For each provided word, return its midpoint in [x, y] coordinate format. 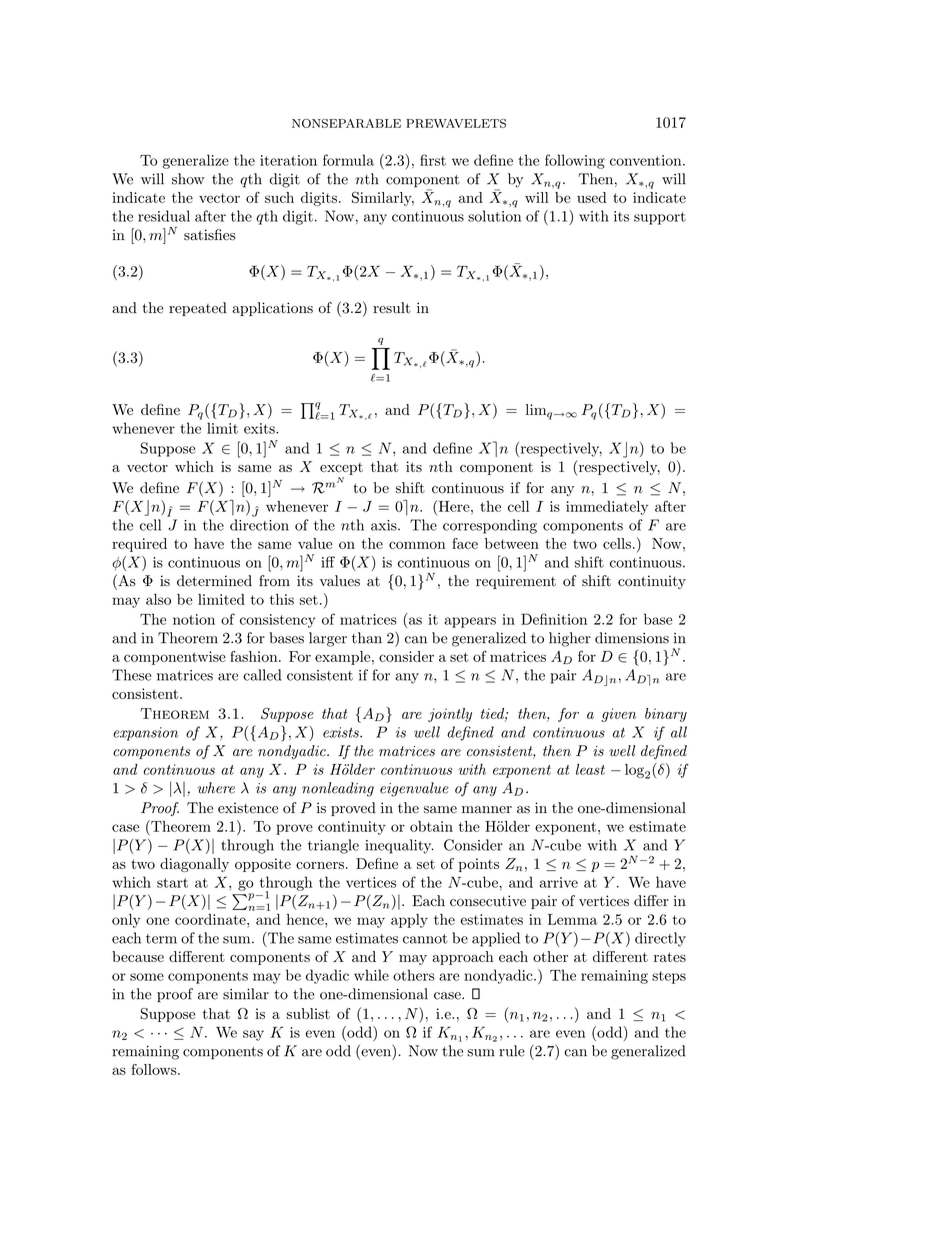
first [433, 160]
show [188, 179]
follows [155, 1069]
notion [194, 619]
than [367, 638]
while [371, 975]
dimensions [632, 638]
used [591, 197]
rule [512, 1051]
